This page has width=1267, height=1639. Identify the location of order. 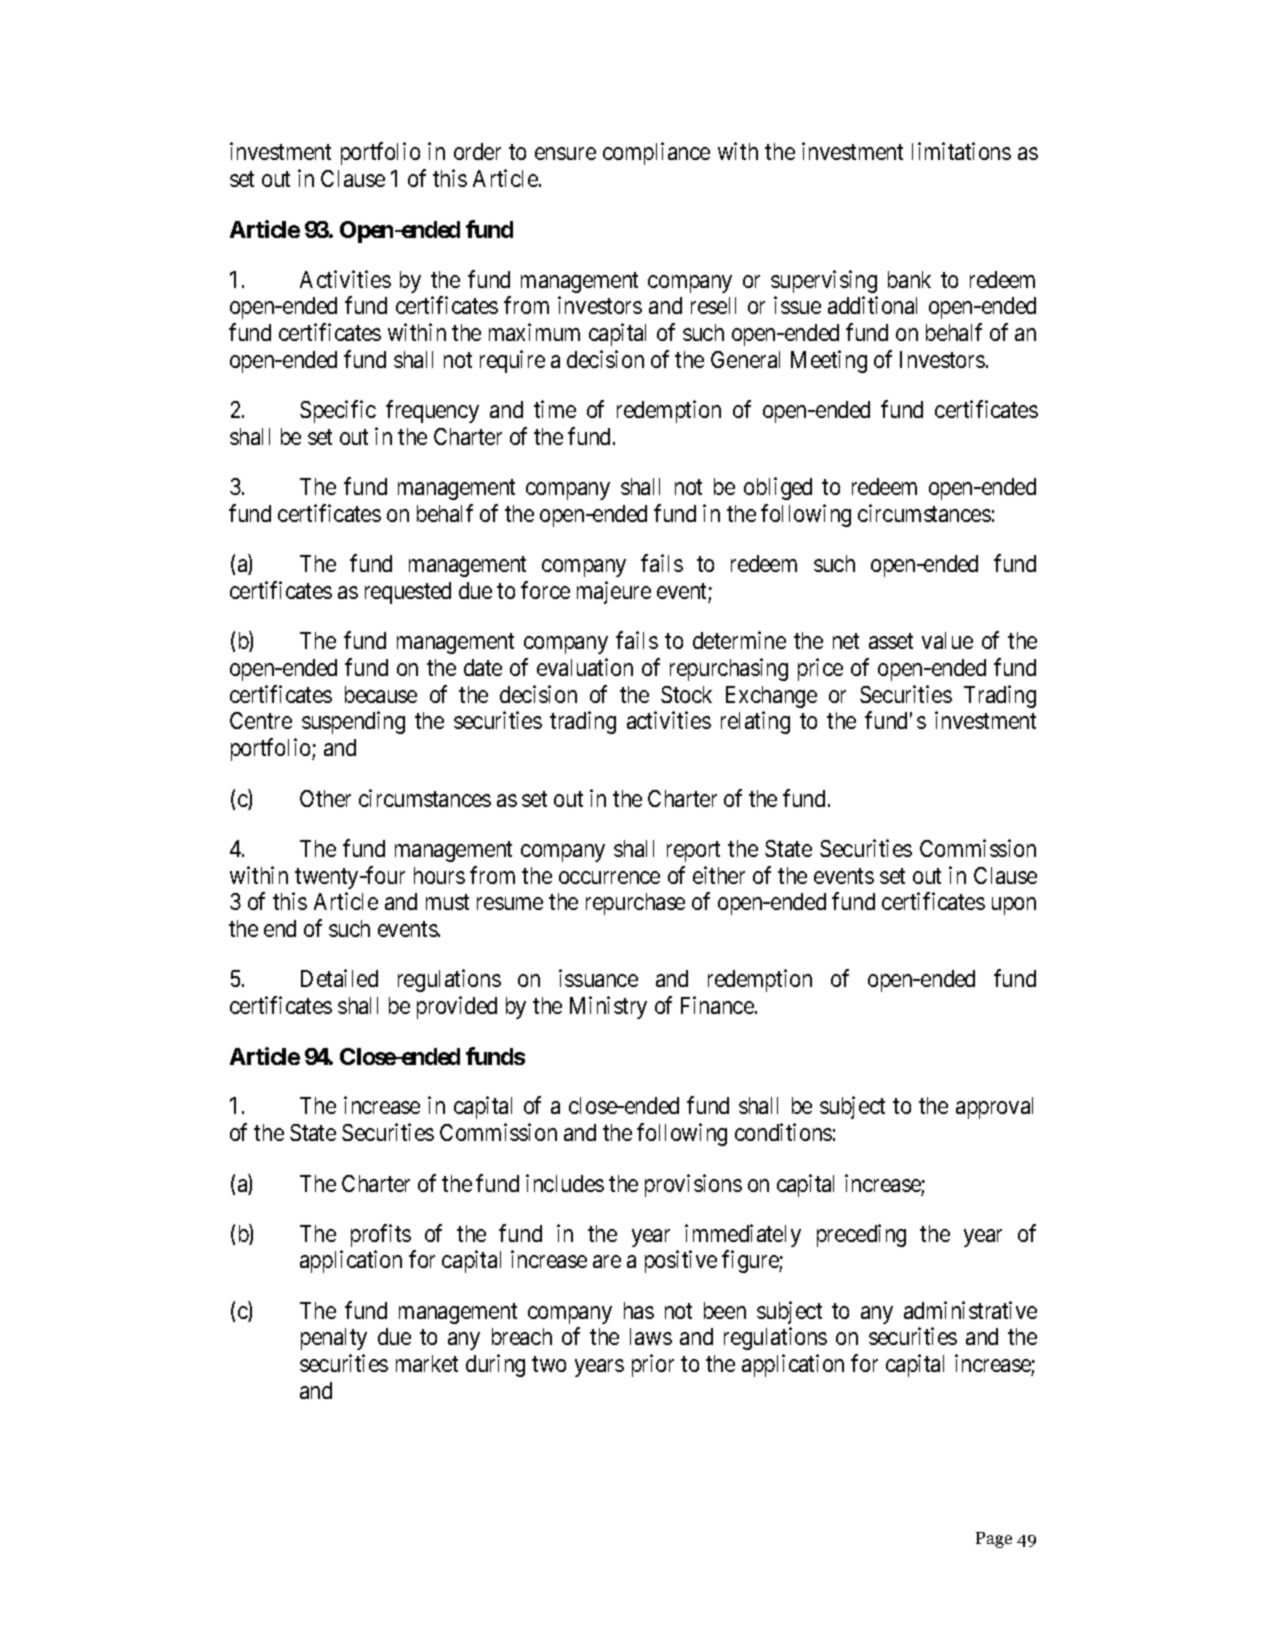
(477, 151).
